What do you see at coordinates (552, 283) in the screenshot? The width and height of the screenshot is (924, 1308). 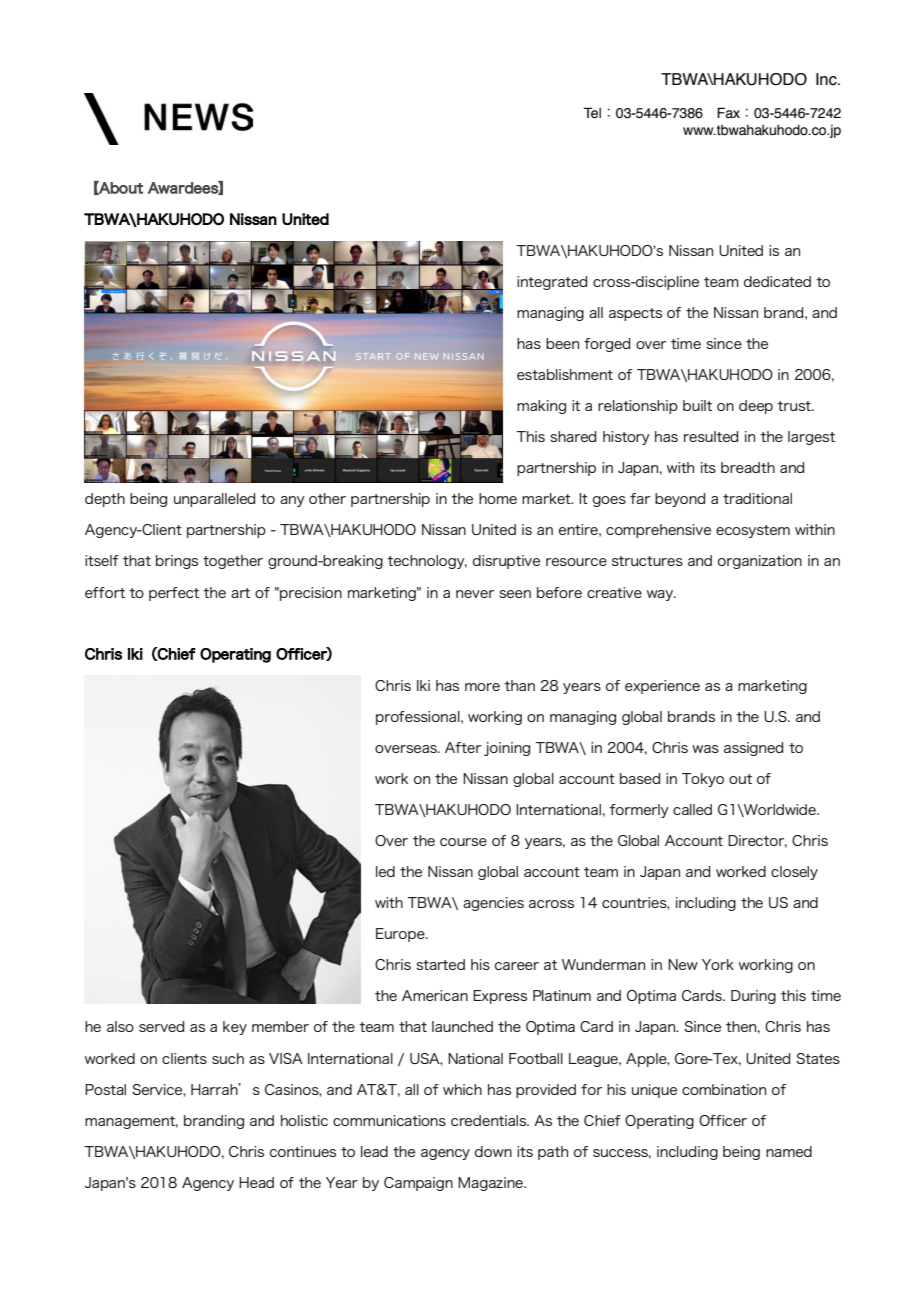 I see `integrated` at bounding box center [552, 283].
